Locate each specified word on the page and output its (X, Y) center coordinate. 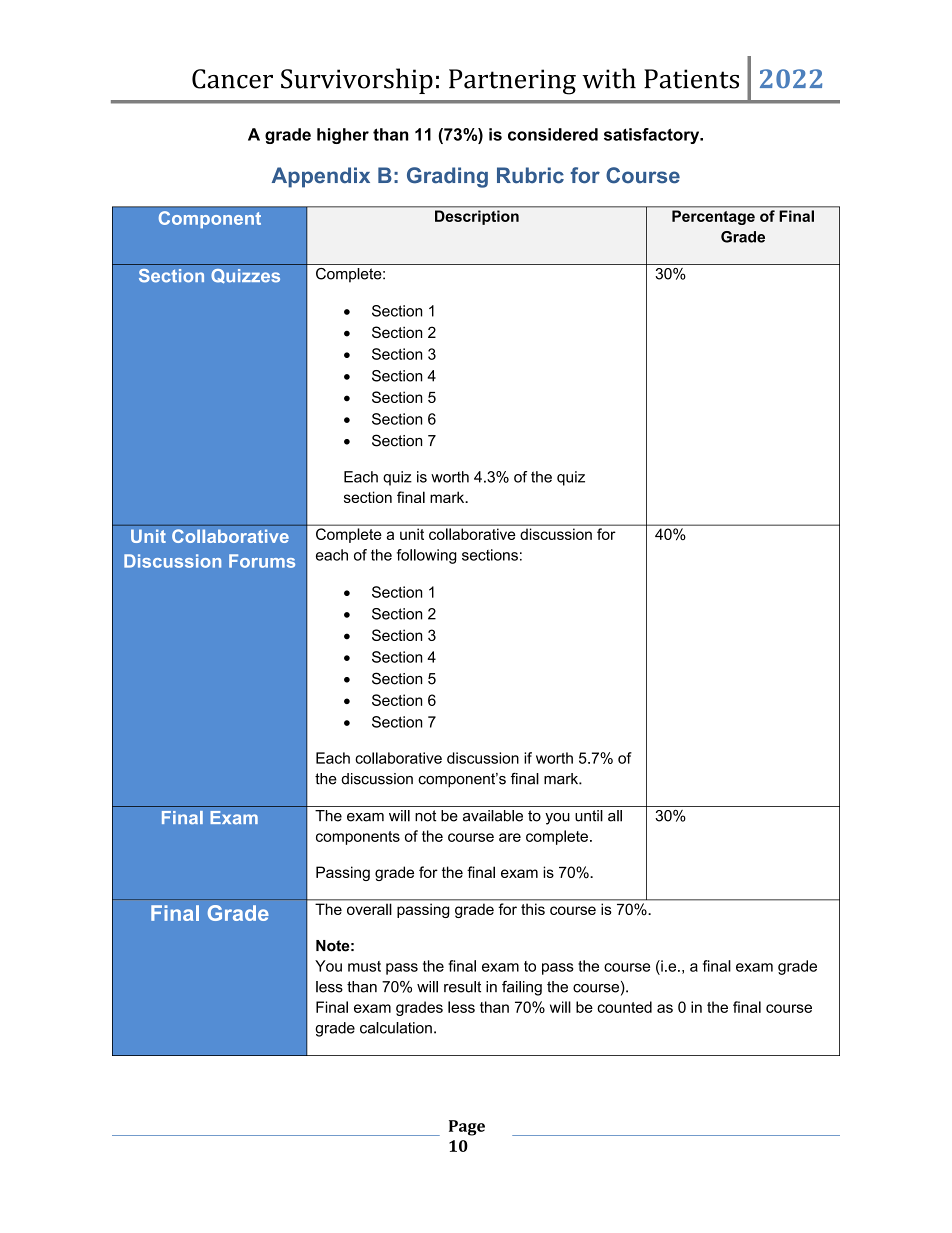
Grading (447, 177)
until (589, 816)
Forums (262, 561)
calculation (396, 1028)
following (427, 556)
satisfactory (653, 136)
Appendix (321, 177)
